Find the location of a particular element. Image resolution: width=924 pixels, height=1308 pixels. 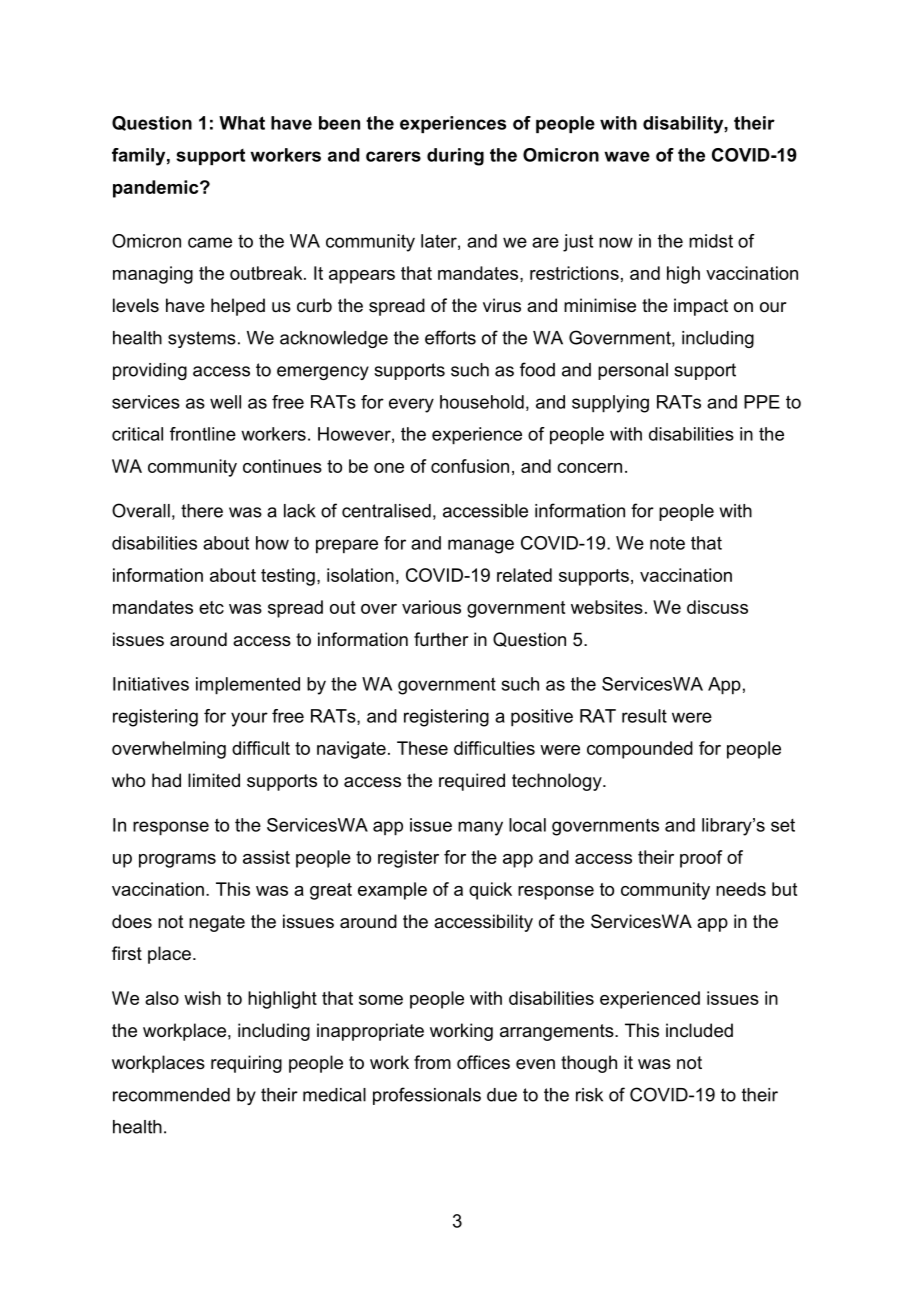

etc is located at coordinates (211, 607).
